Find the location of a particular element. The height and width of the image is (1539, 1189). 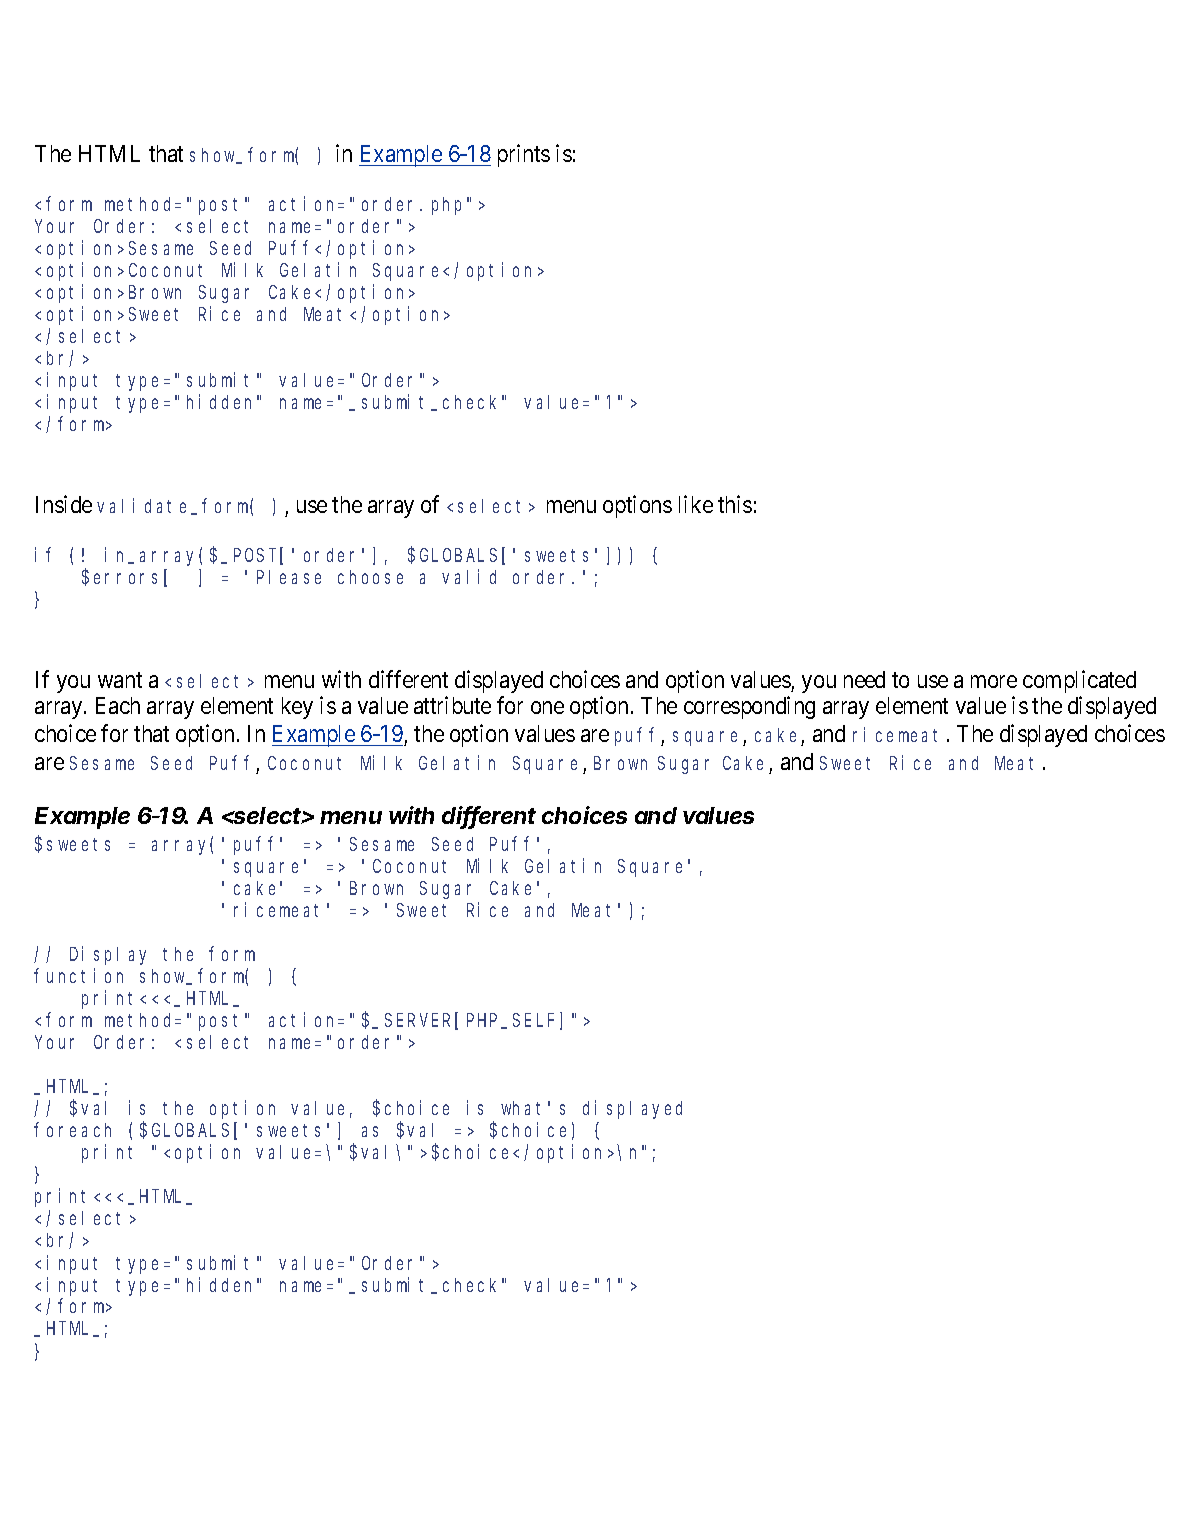

key is located at coordinates (297, 708).
